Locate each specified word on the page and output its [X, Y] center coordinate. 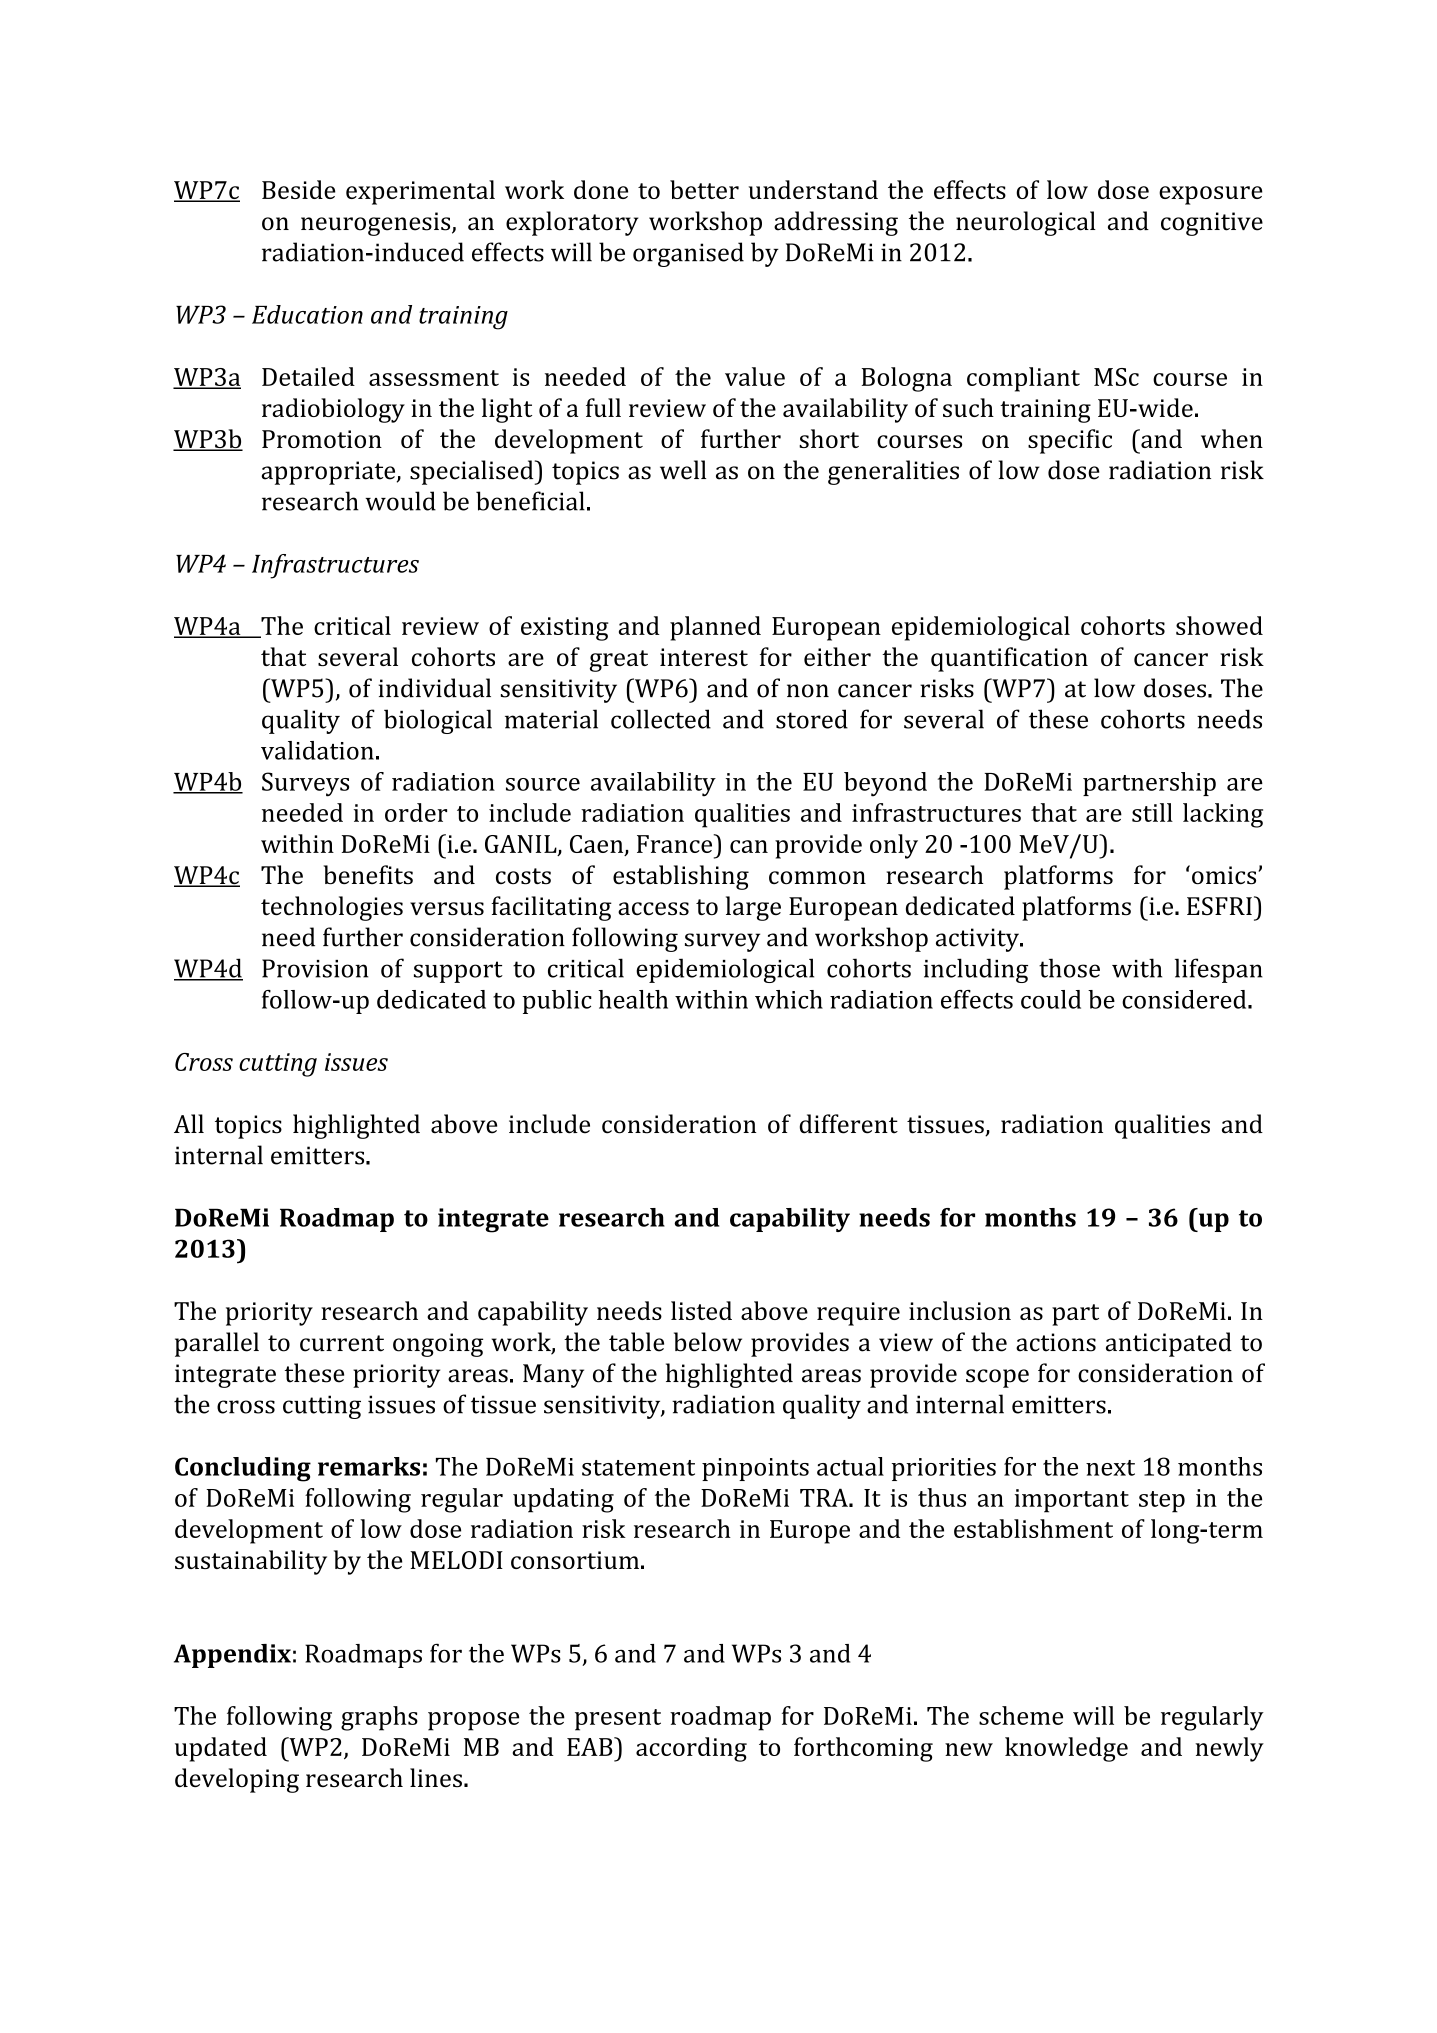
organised [688, 254]
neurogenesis [377, 224]
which [789, 999]
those [1069, 968]
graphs [379, 1718]
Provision [315, 968]
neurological [1026, 223]
